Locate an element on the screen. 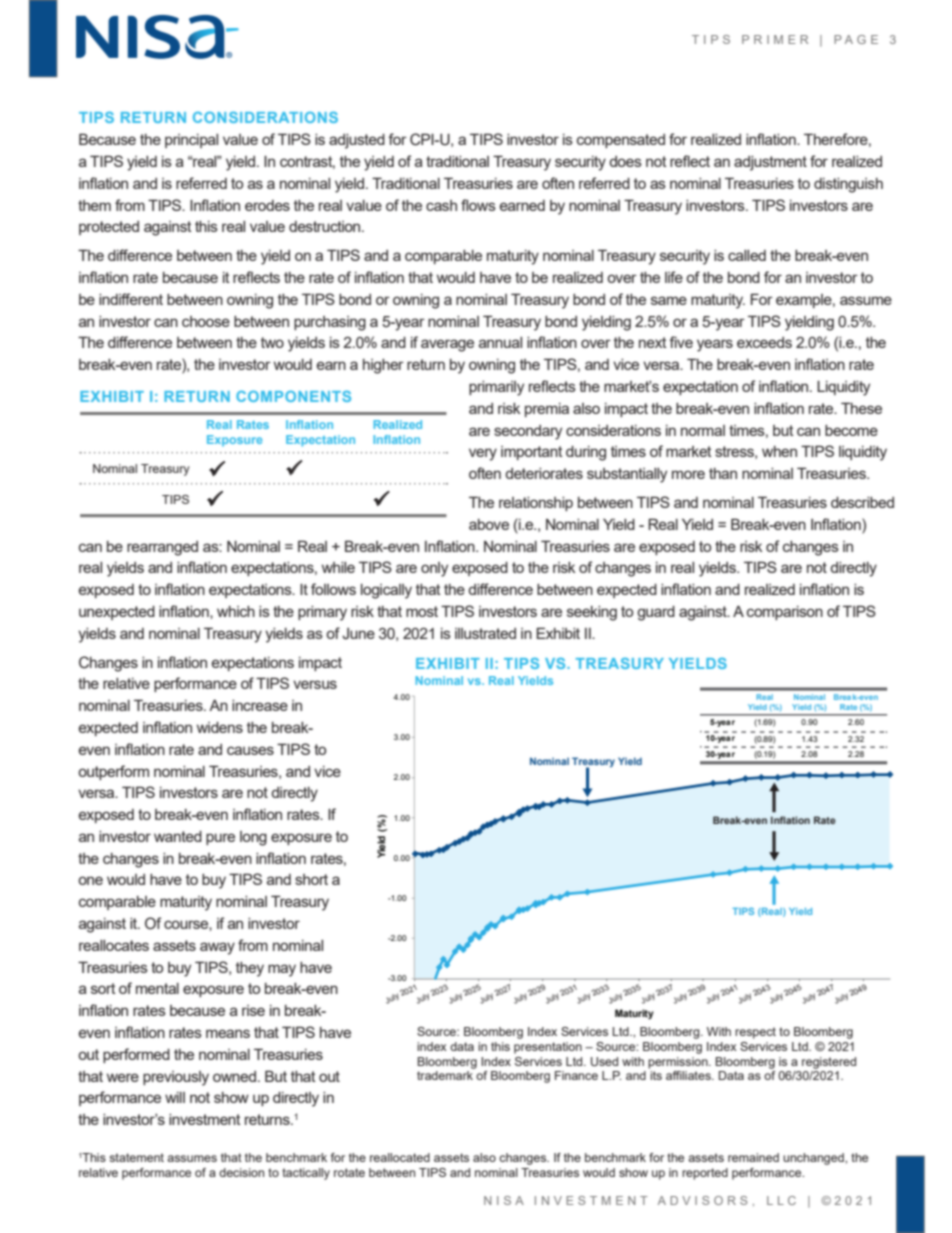  choose is located at coordinates (206, 321).
